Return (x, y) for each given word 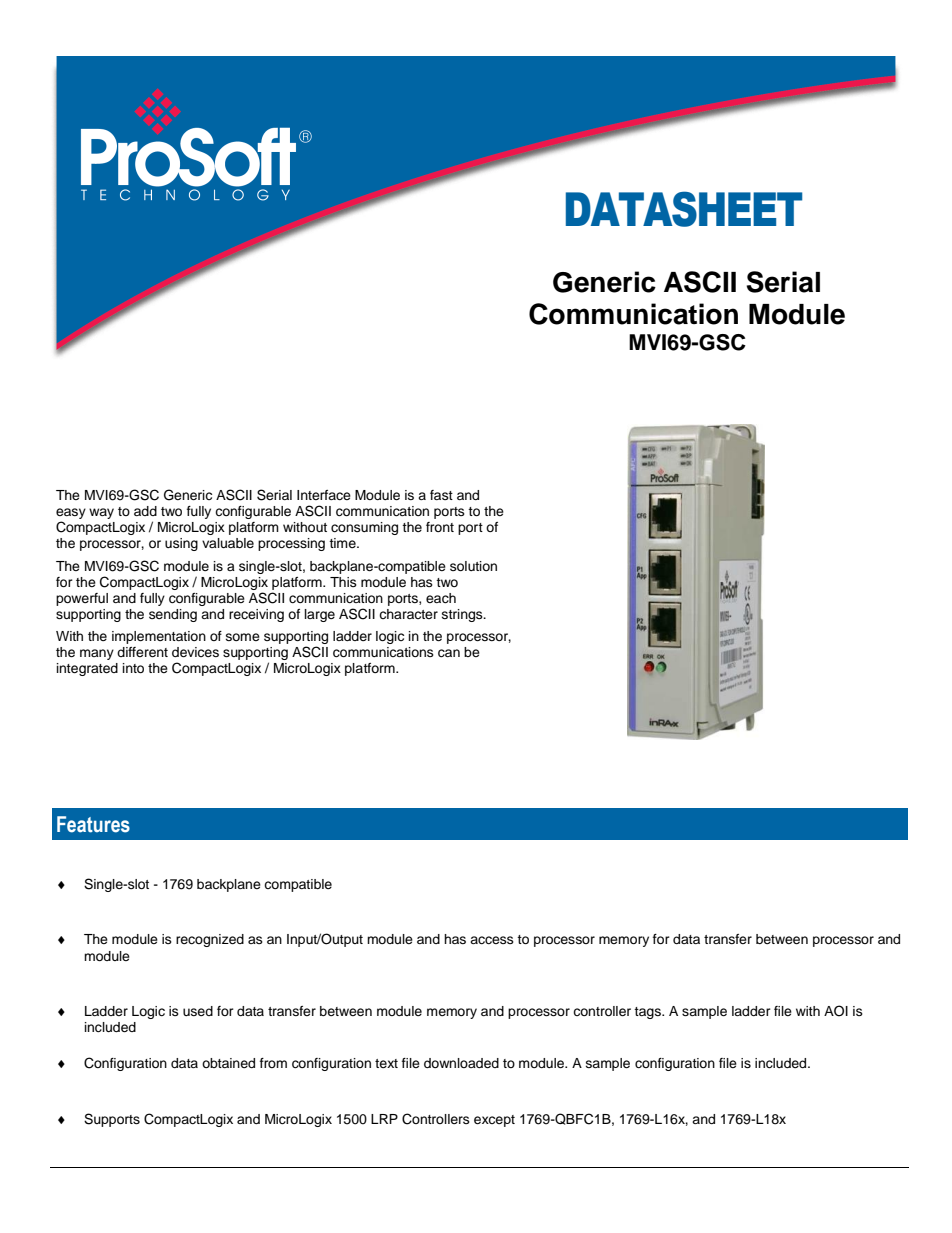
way (101, 513)
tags (648, 1013)
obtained (228, 1063)
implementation (159, 637)
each (441, 598)
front (440, 527)
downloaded (461, 1063)
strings (463, 615)
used (198, 1011)
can (449, 653)
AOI (836, 1011)
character (408, 614)
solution (473, 566)
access (492, 940)
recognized (210, 940)
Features (93, 824)
